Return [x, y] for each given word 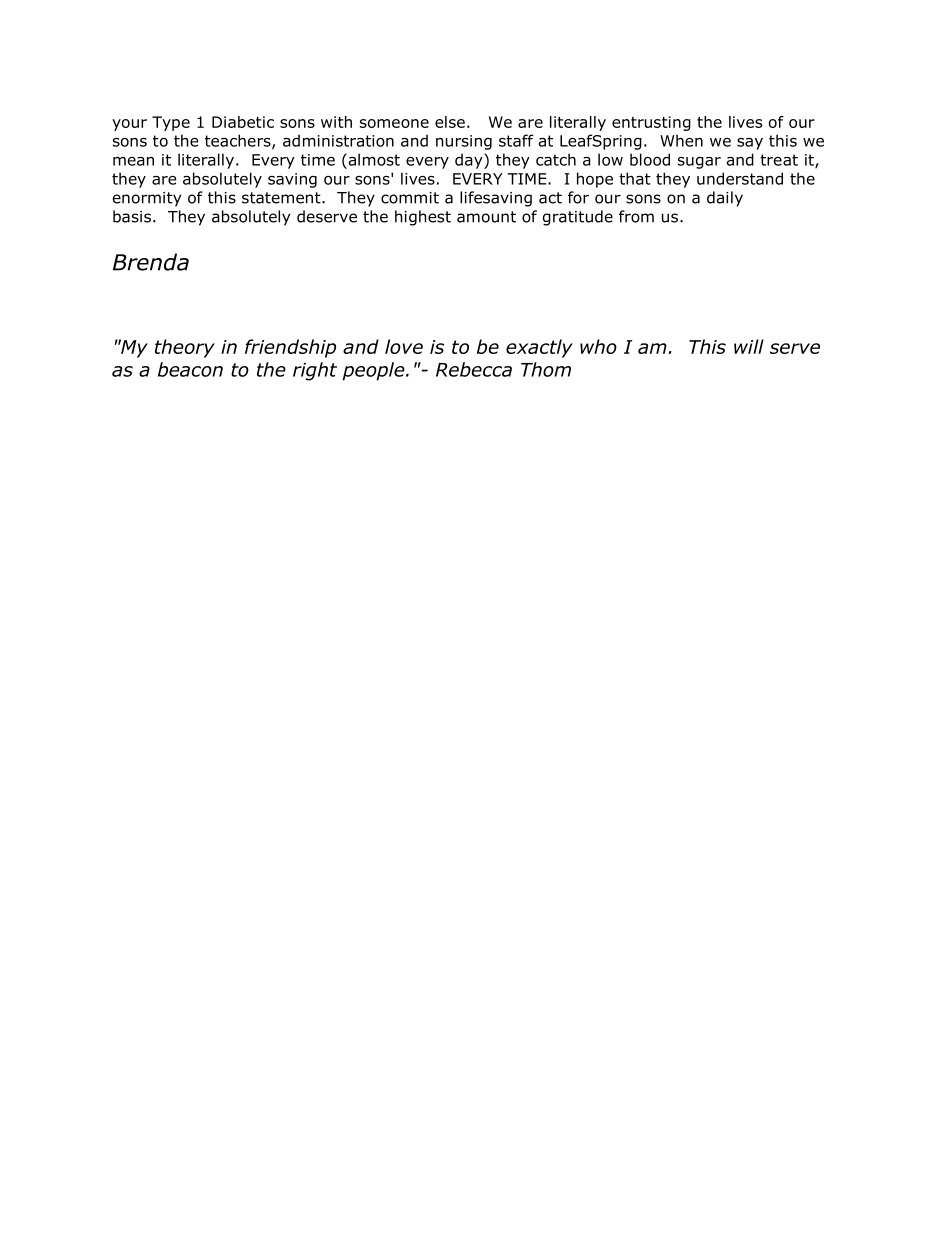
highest [423, 218]
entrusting [651, 123]
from [636, 216]
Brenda [151, 262]
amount [486, 217]
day [470, 161]
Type [171, 123]
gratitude [578, 218]
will [749, 346]
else [450, 122]
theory [185, 348]
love [404, 346]
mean [133, 161]
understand [740, 178]
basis [132, 216]
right [315, 371]
